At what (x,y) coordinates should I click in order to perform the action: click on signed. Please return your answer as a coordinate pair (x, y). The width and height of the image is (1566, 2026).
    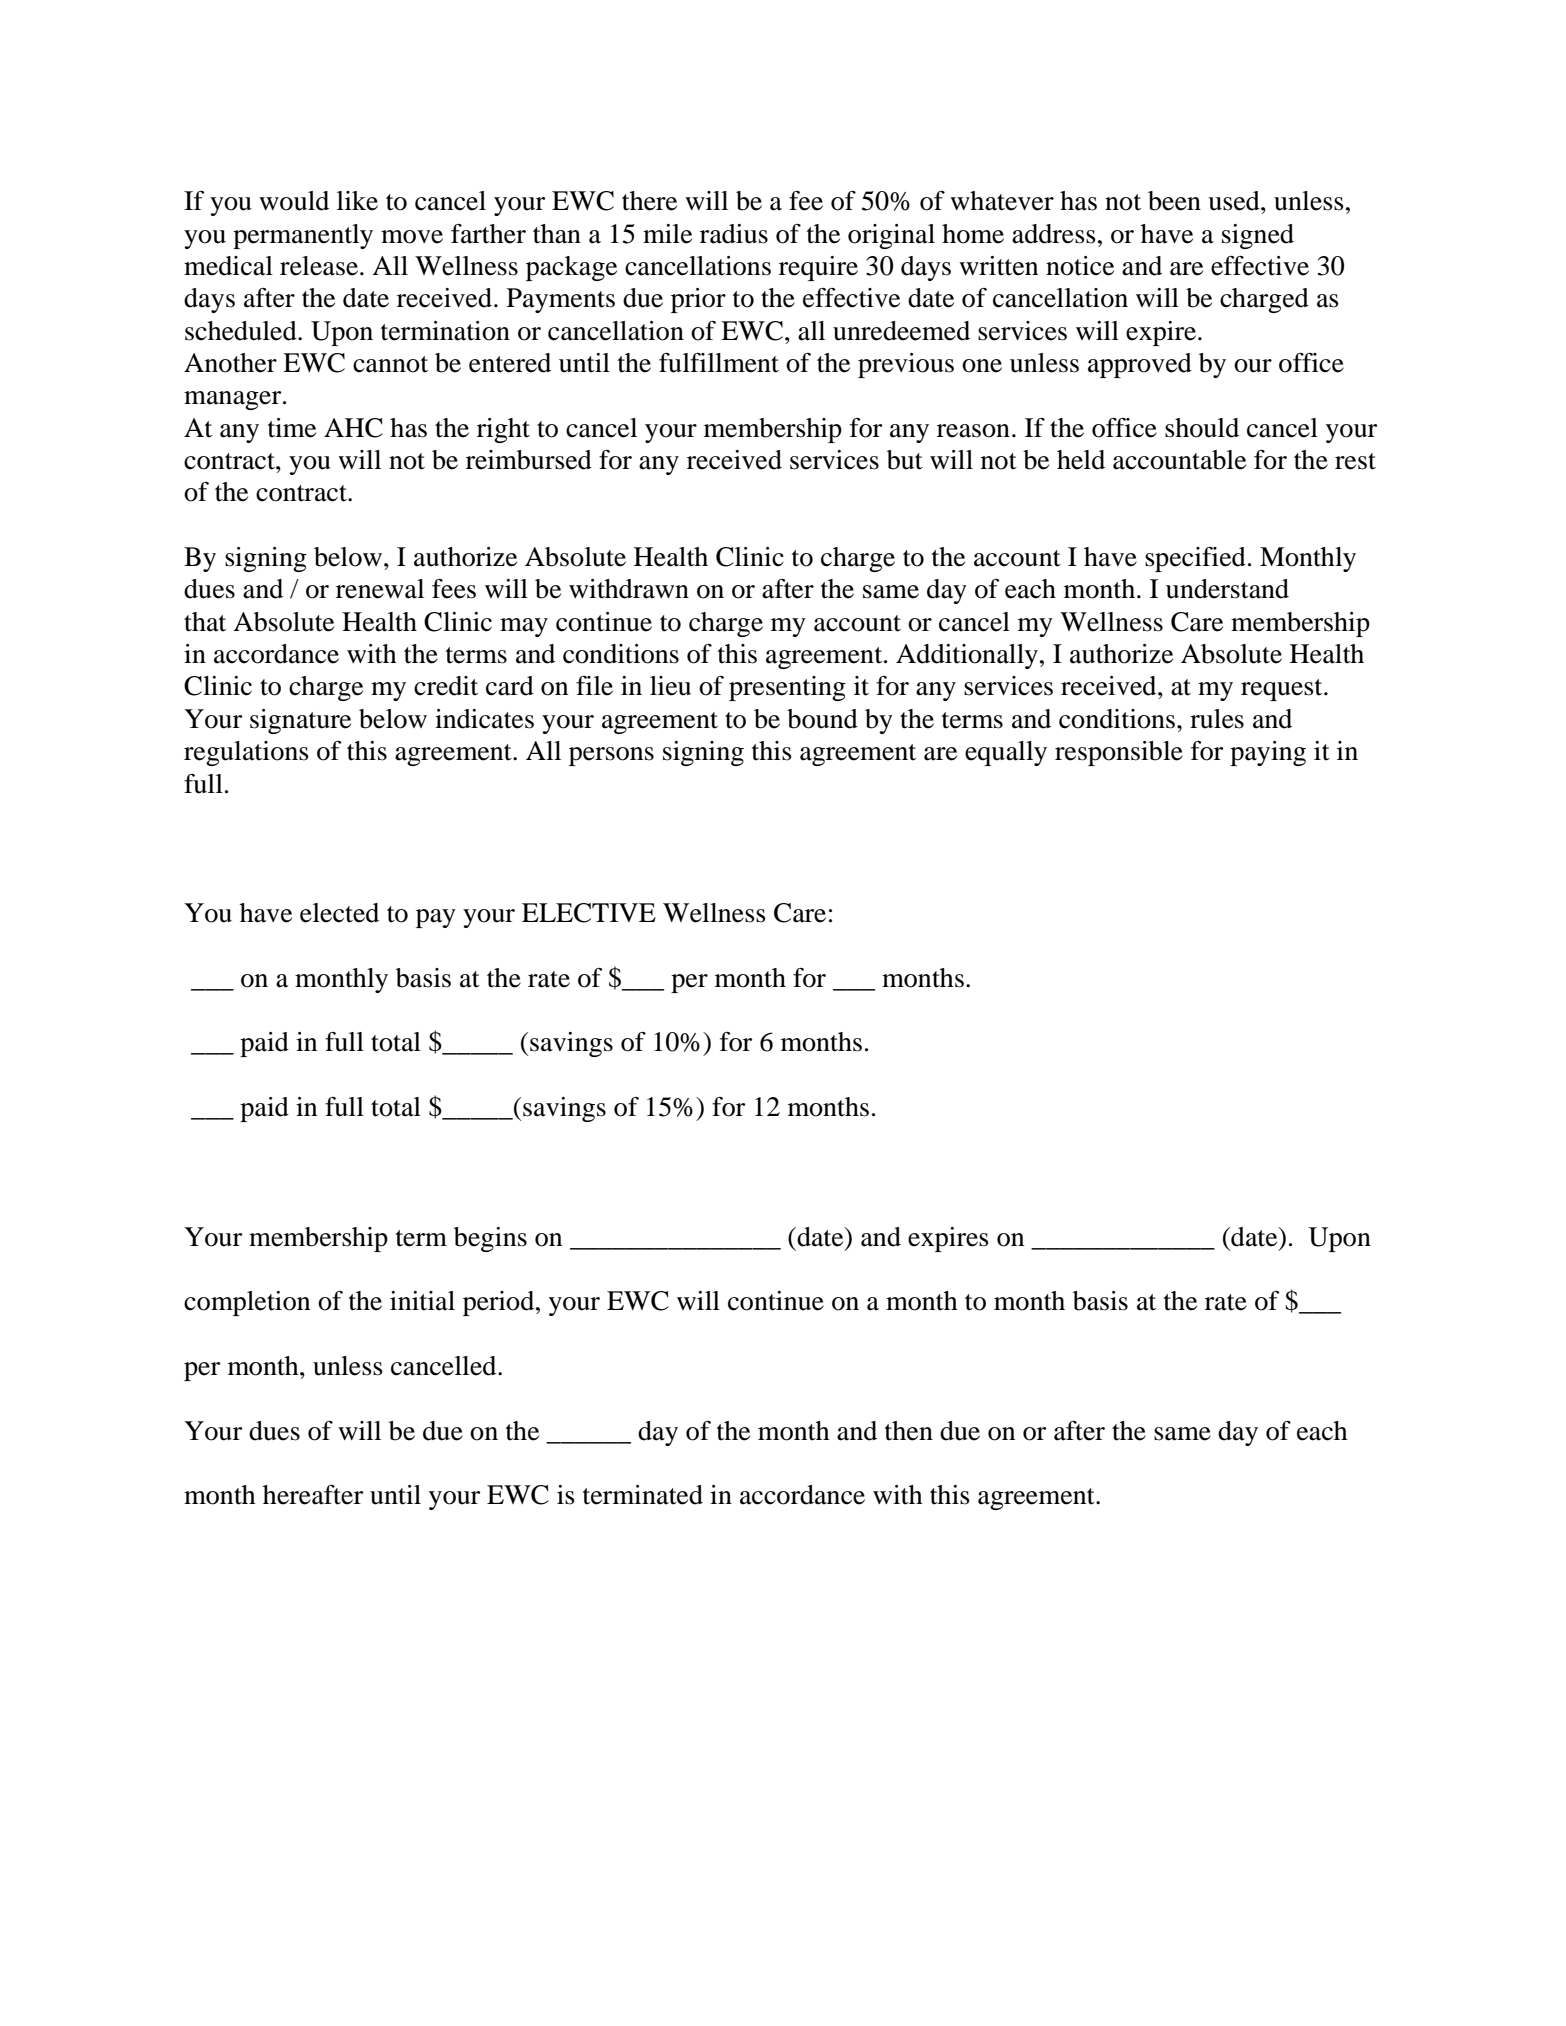
    Looking at the image, I should click on (1258, 236).
